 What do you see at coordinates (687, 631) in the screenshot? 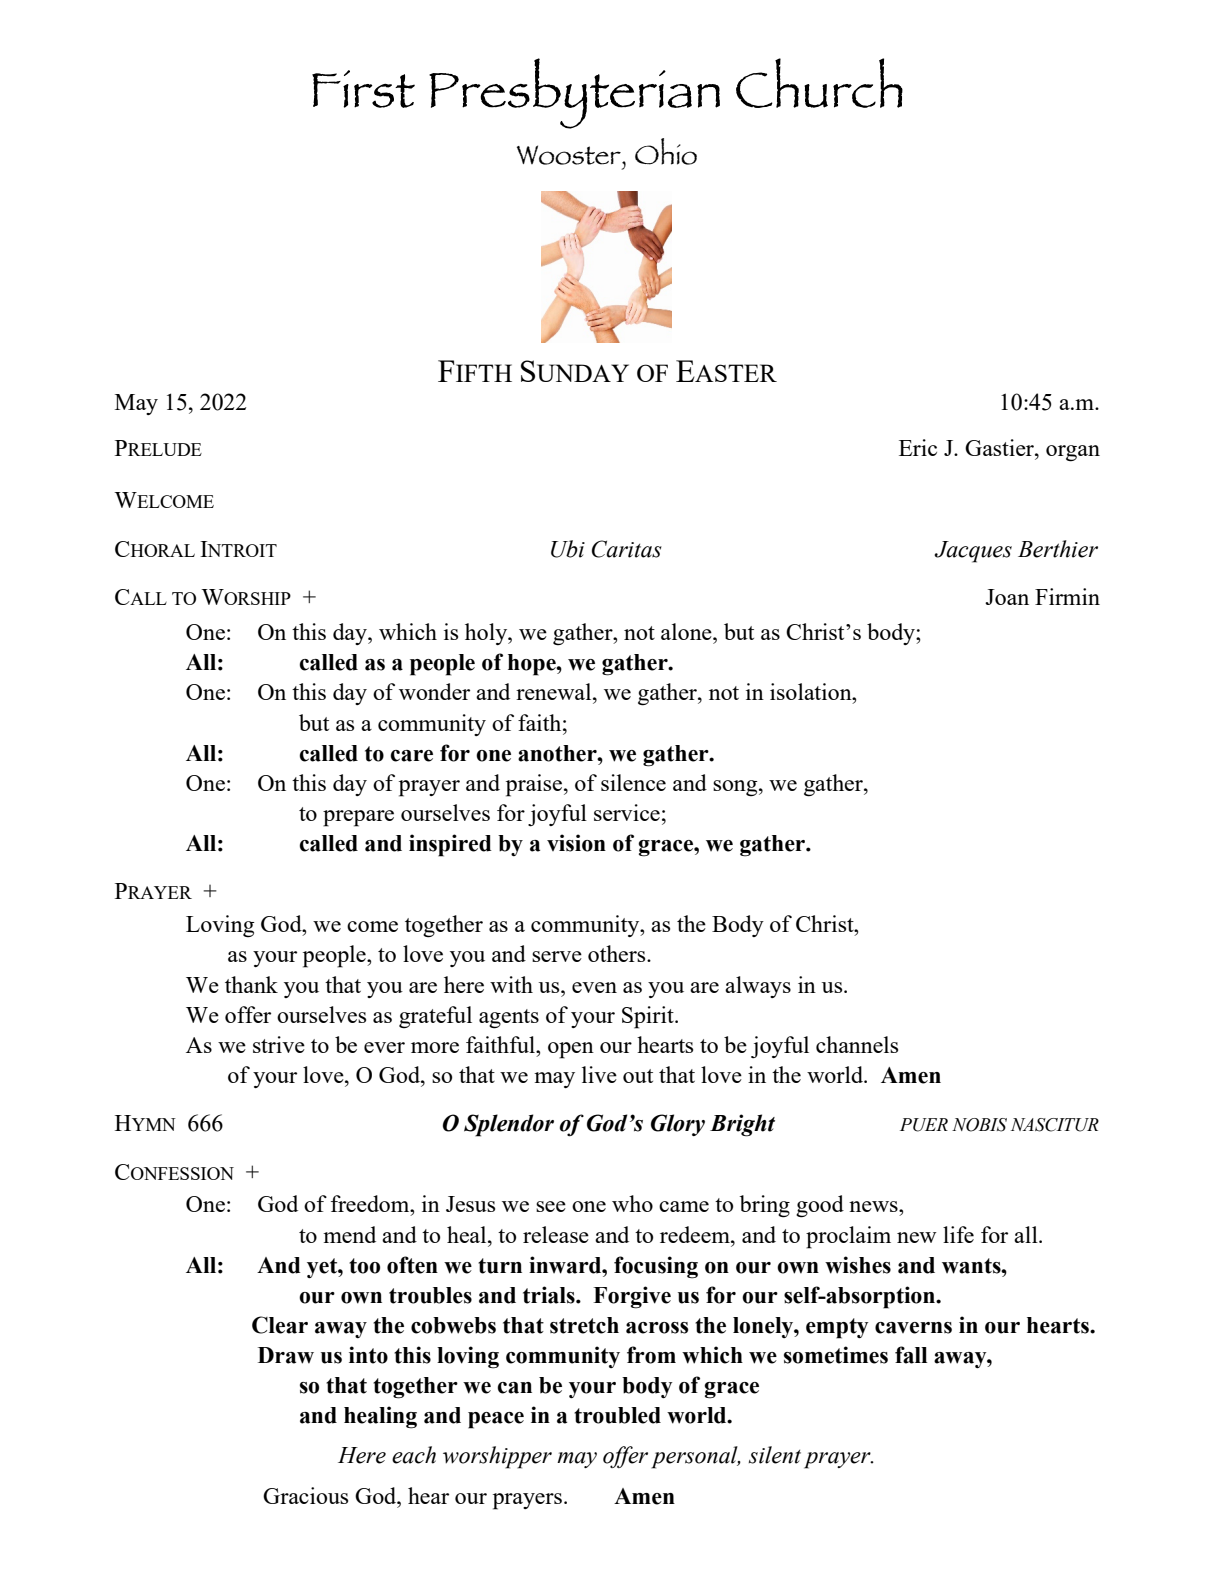
I see `alone` at bounding box center [687, 631].
